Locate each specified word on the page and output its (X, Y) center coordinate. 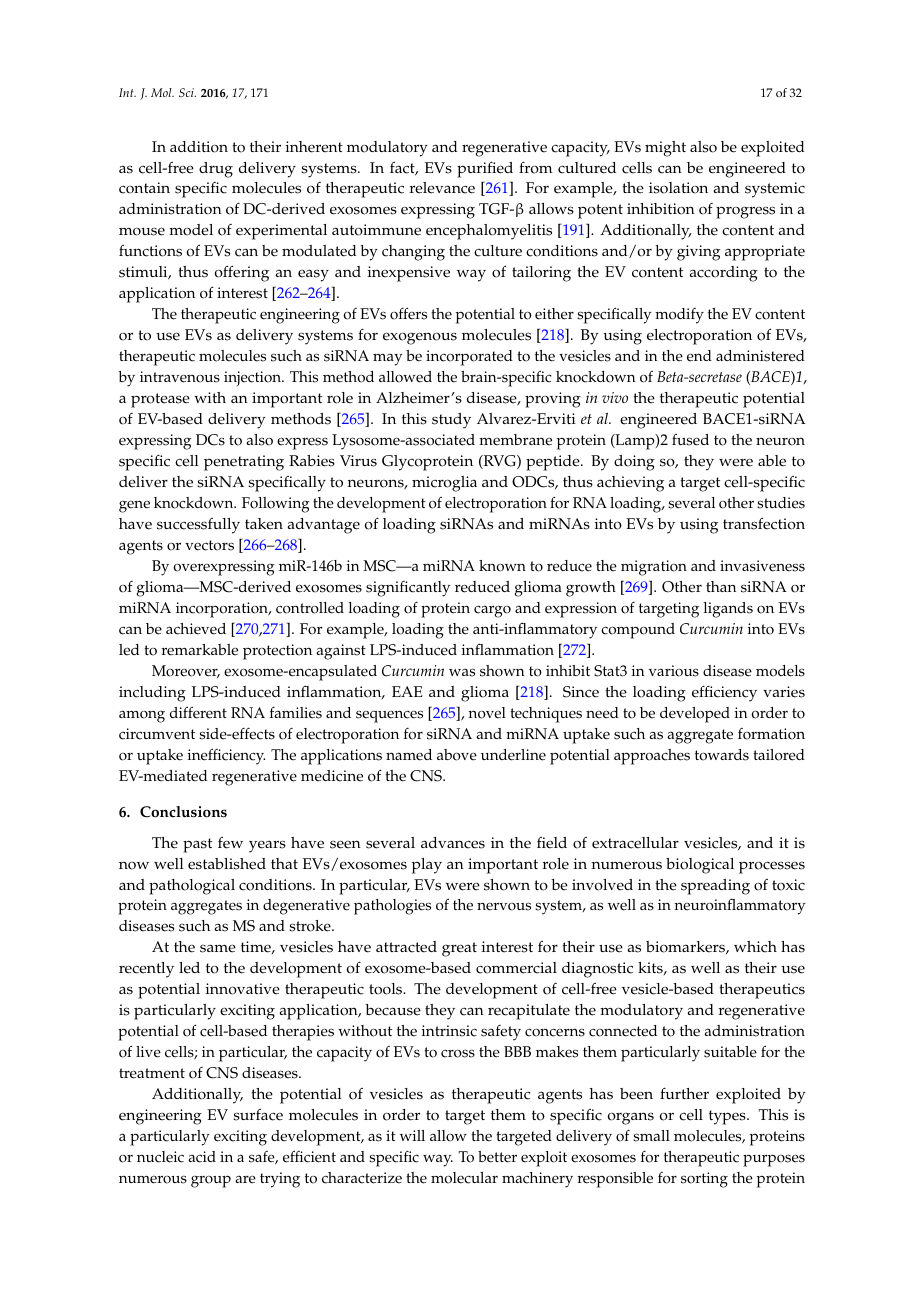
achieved (196, 629)
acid (202, 1157)
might (665, 149)
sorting (704, 1180)
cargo (492, 611)
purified (485, 169)
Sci (187, 92)
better (497, 1157)
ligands (728, 610)
